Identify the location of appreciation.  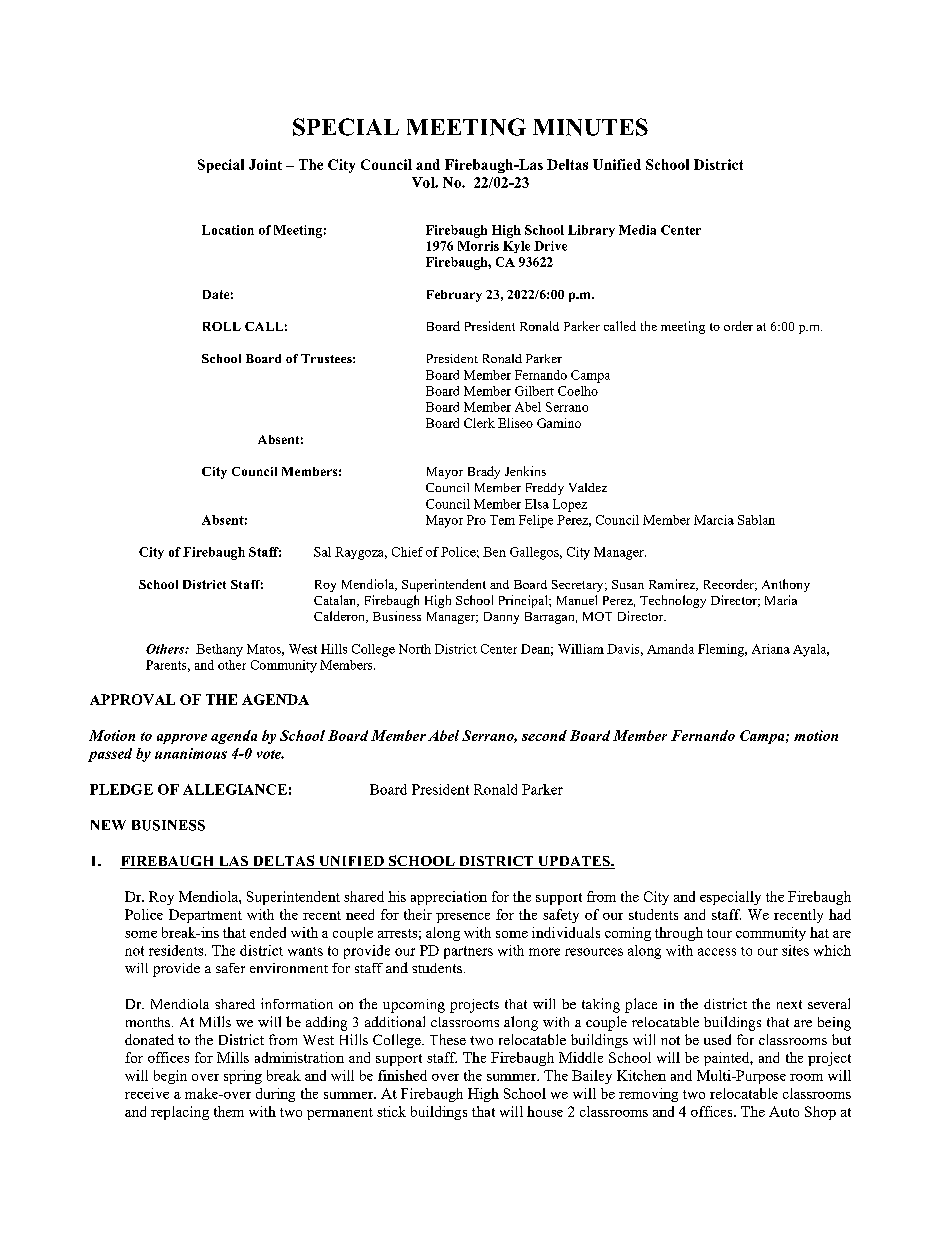
(449, 898).
